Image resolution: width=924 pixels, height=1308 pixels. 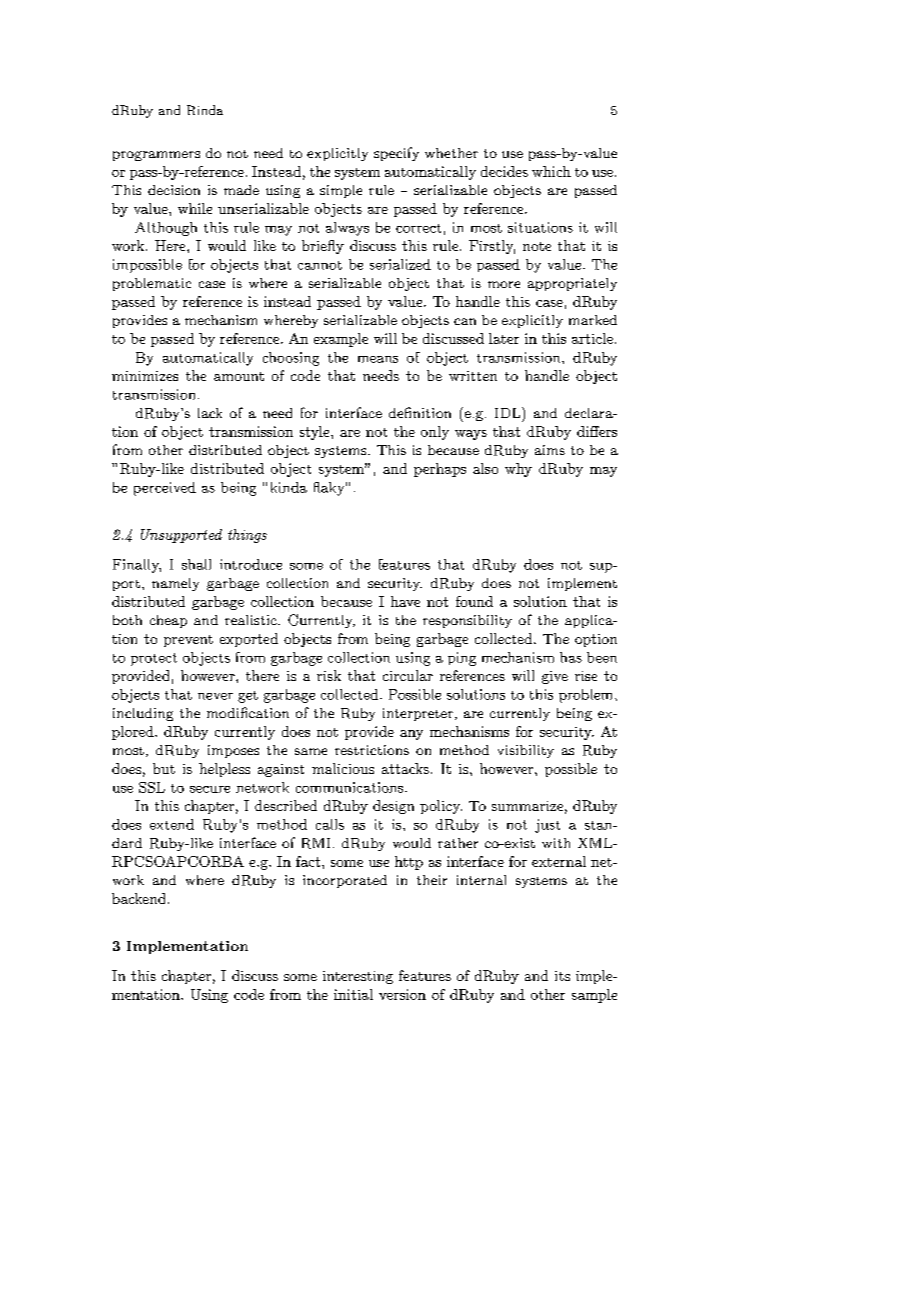 What do you see at coordinates (396, 154) in the document?
I see `specify` at bounding box center [396, 154].
